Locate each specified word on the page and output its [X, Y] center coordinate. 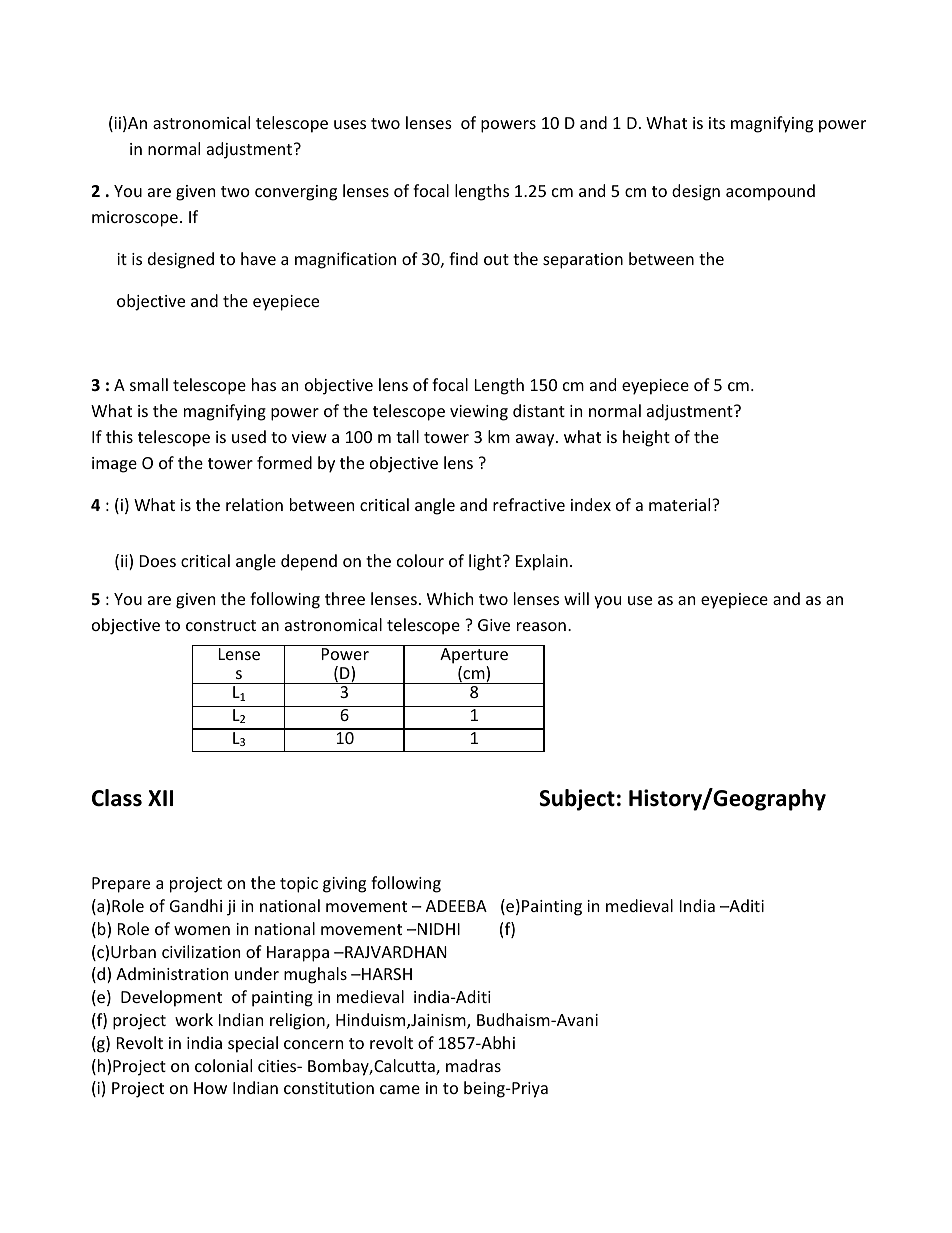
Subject [577, 800]
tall [407, 436]
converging [296, 193]
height [646, 438]
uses [350, 124]
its [717, 123]
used [249, 436]
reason [541, 626]
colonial [223, 1065]
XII [160, 798]
